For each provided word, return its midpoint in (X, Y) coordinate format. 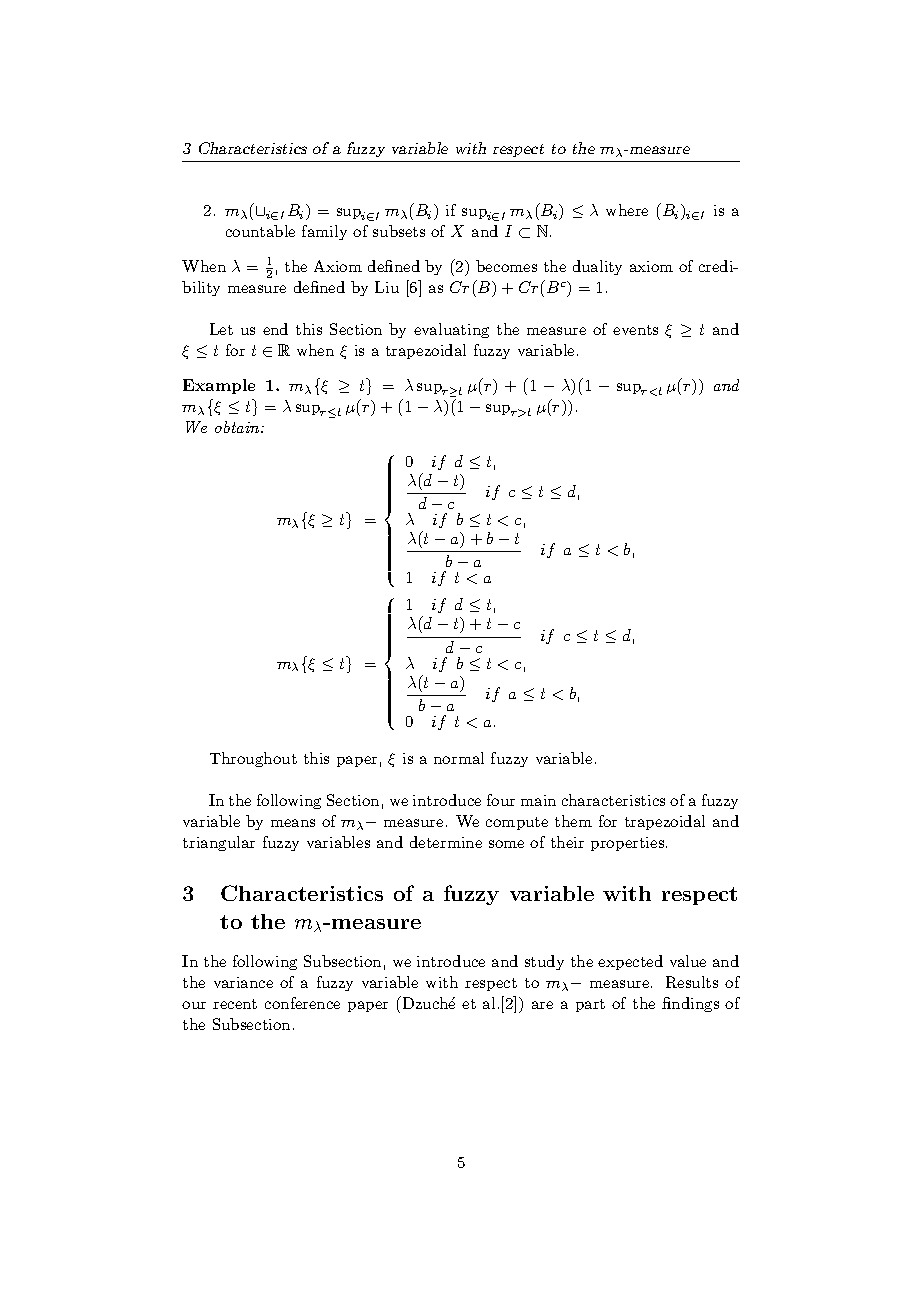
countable (260, 231)
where (627, 210)
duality (597, 267)
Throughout (253, 759)
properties (627, 844)
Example (219, 386)
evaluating (451, 330)
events (635, 330)
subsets (399, 231)
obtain (238, 427)
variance (243, 982)
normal (459, 758)
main (538, 800)
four (501, 800)
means (293, 823)
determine (446, 842)
